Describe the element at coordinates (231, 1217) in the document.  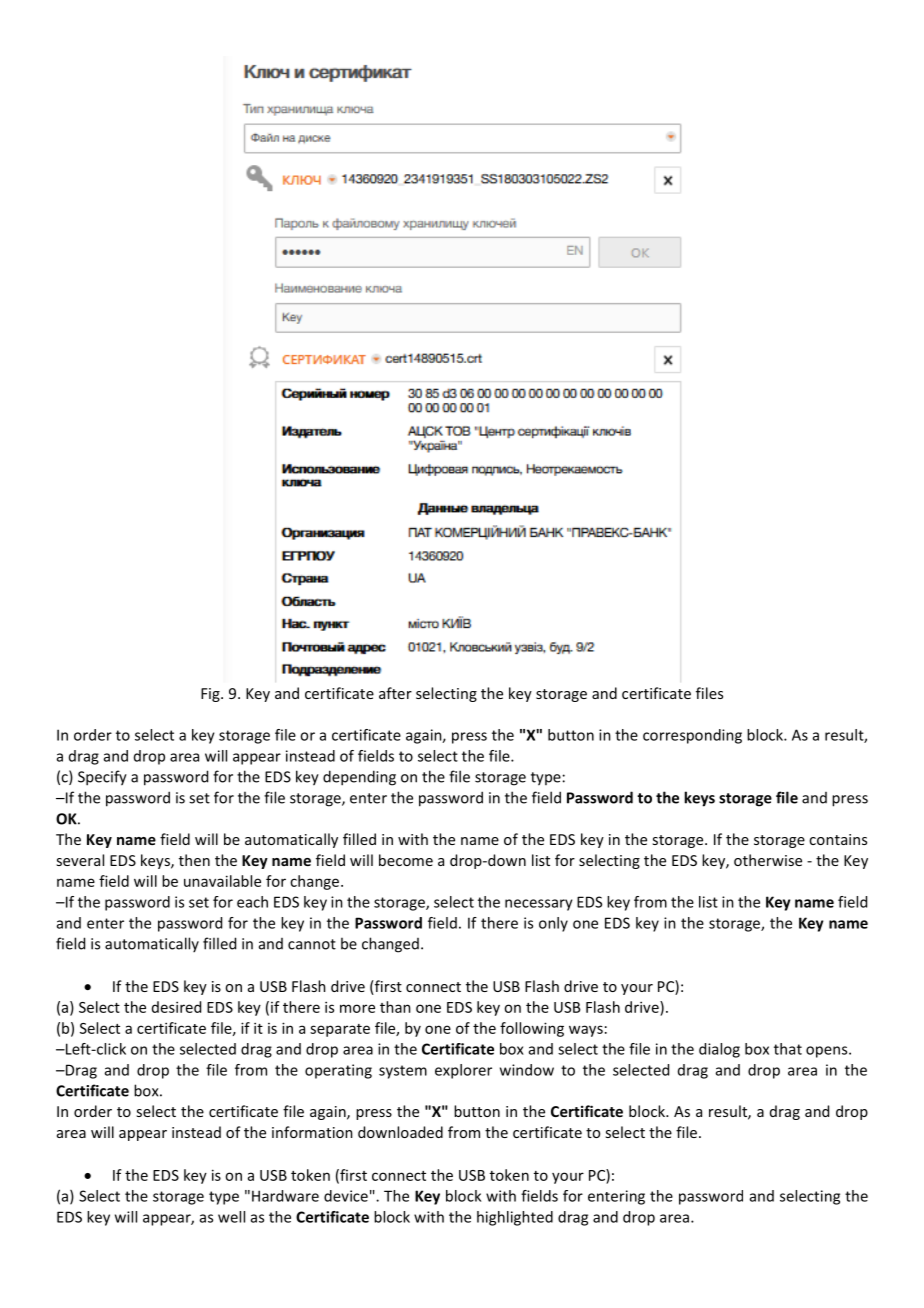
I see `well` at that location.
